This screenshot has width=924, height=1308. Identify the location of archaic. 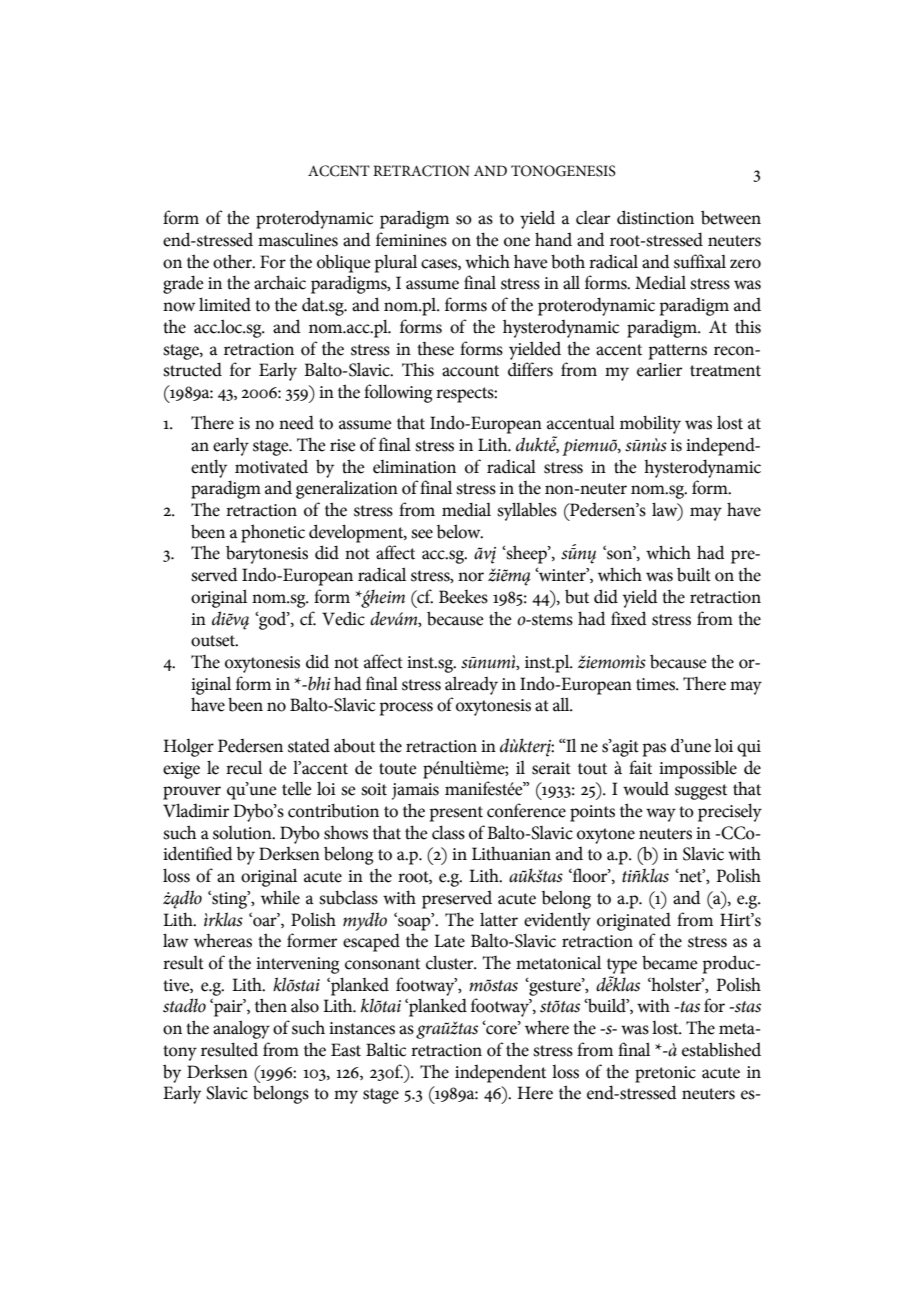
(280, 282).
